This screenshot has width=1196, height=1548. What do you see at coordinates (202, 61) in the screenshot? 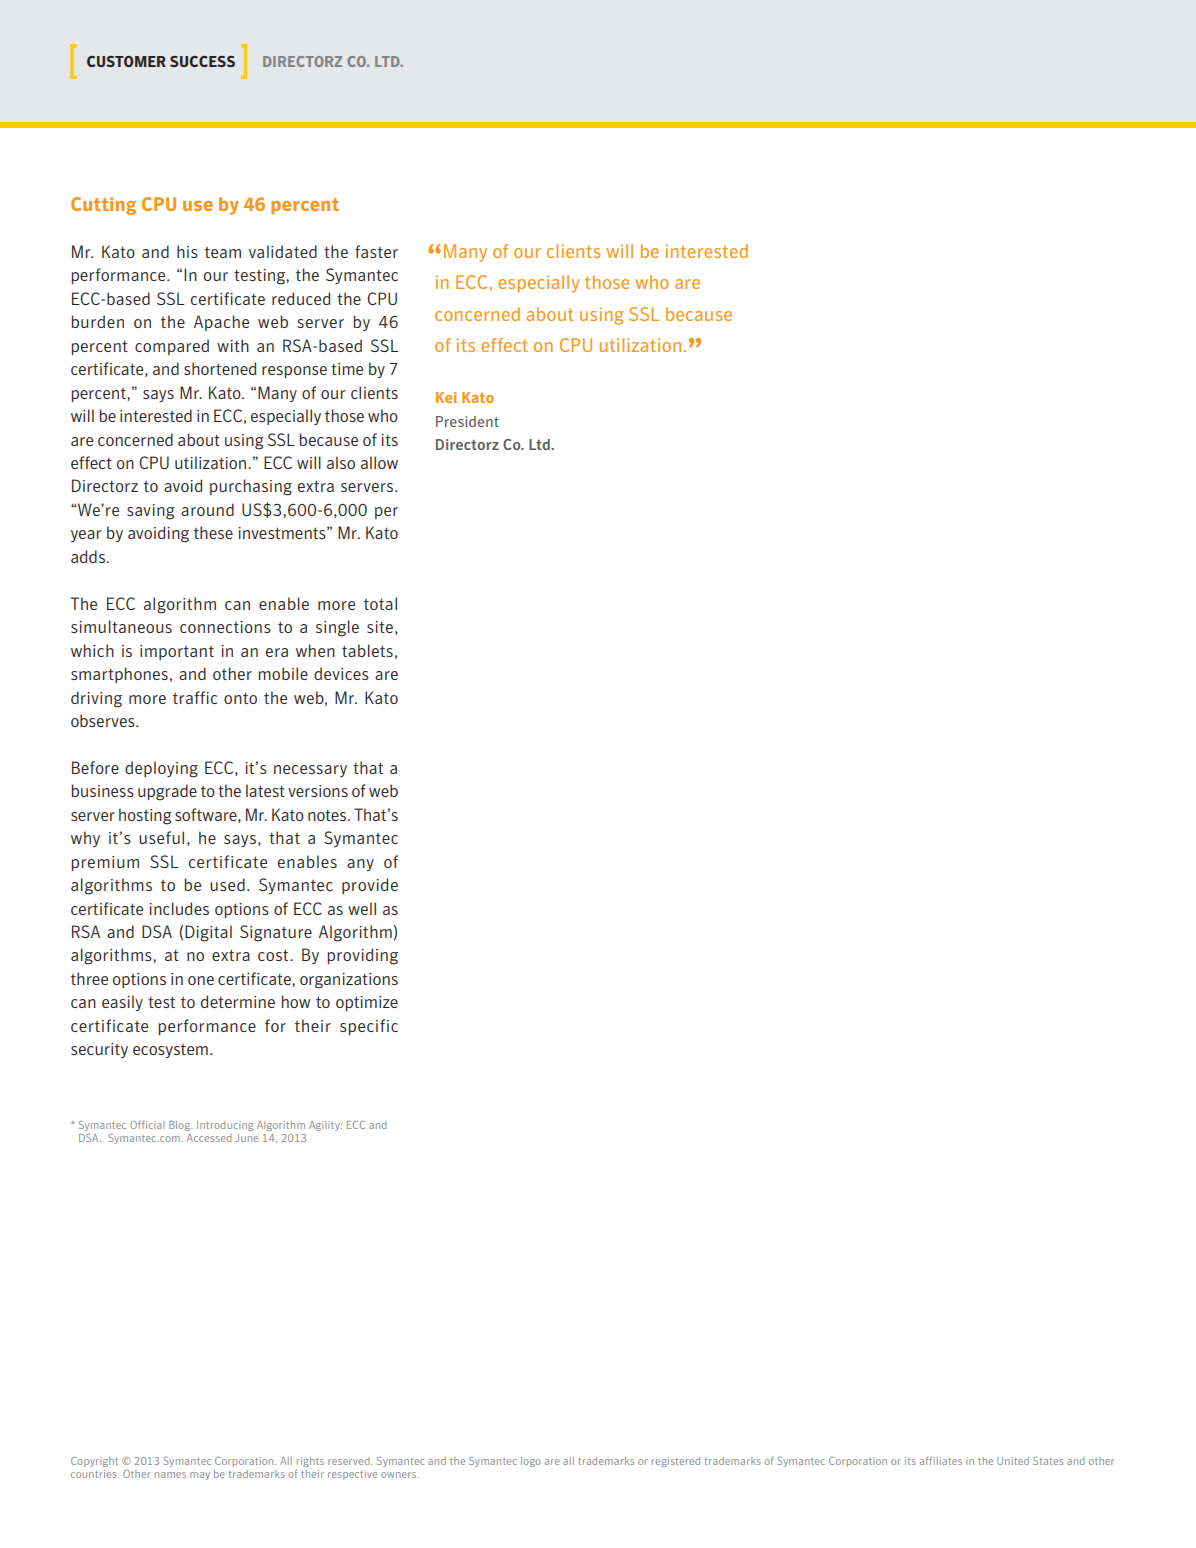
I see `SUCCESS` at bounding box center [202, 61].
